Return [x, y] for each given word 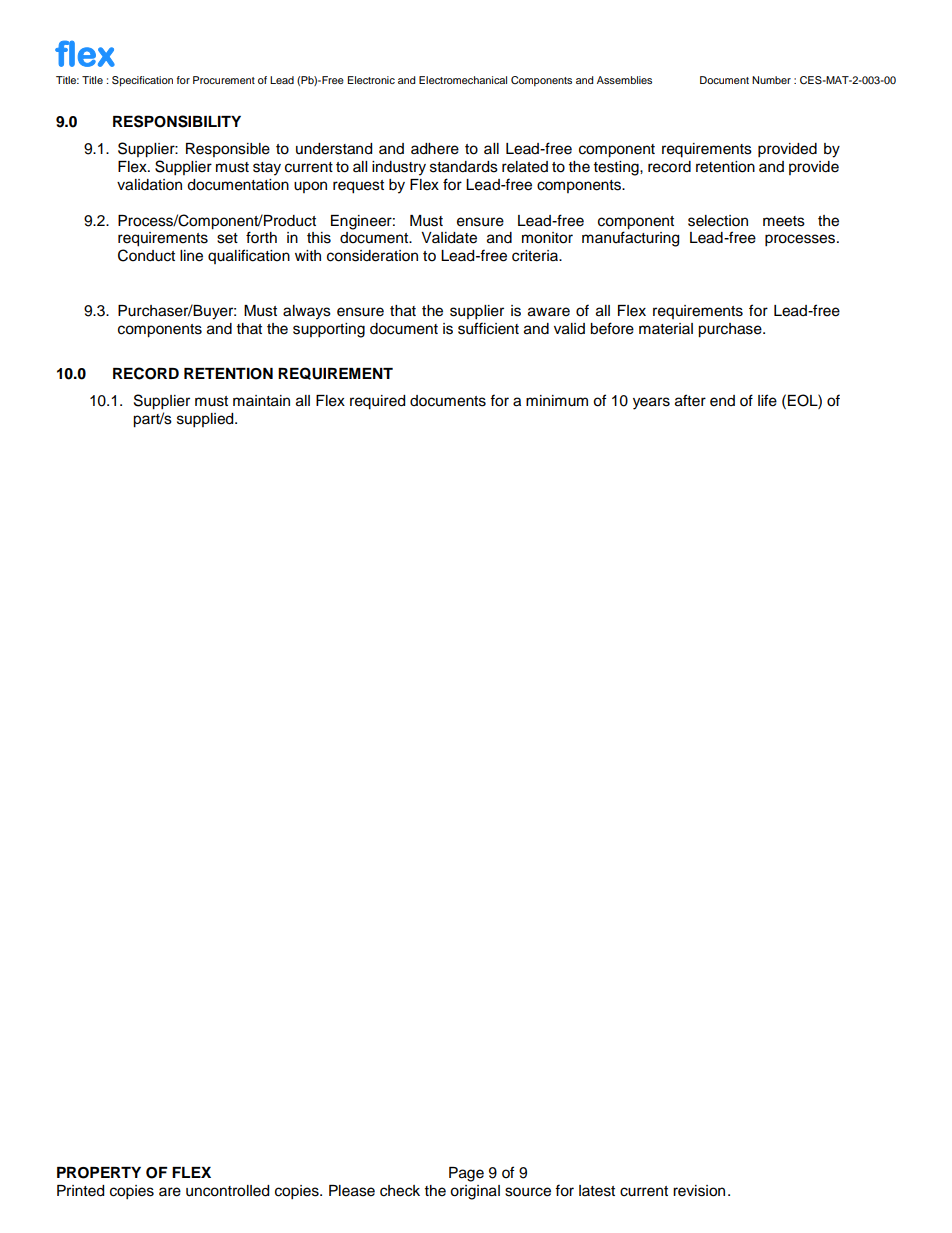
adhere [435, 149]
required [377, 402]
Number [771, 80]
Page [466, 1174]
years [651, 403]
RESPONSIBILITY [177, 121]
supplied [206, 420]
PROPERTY [99, 1173]
